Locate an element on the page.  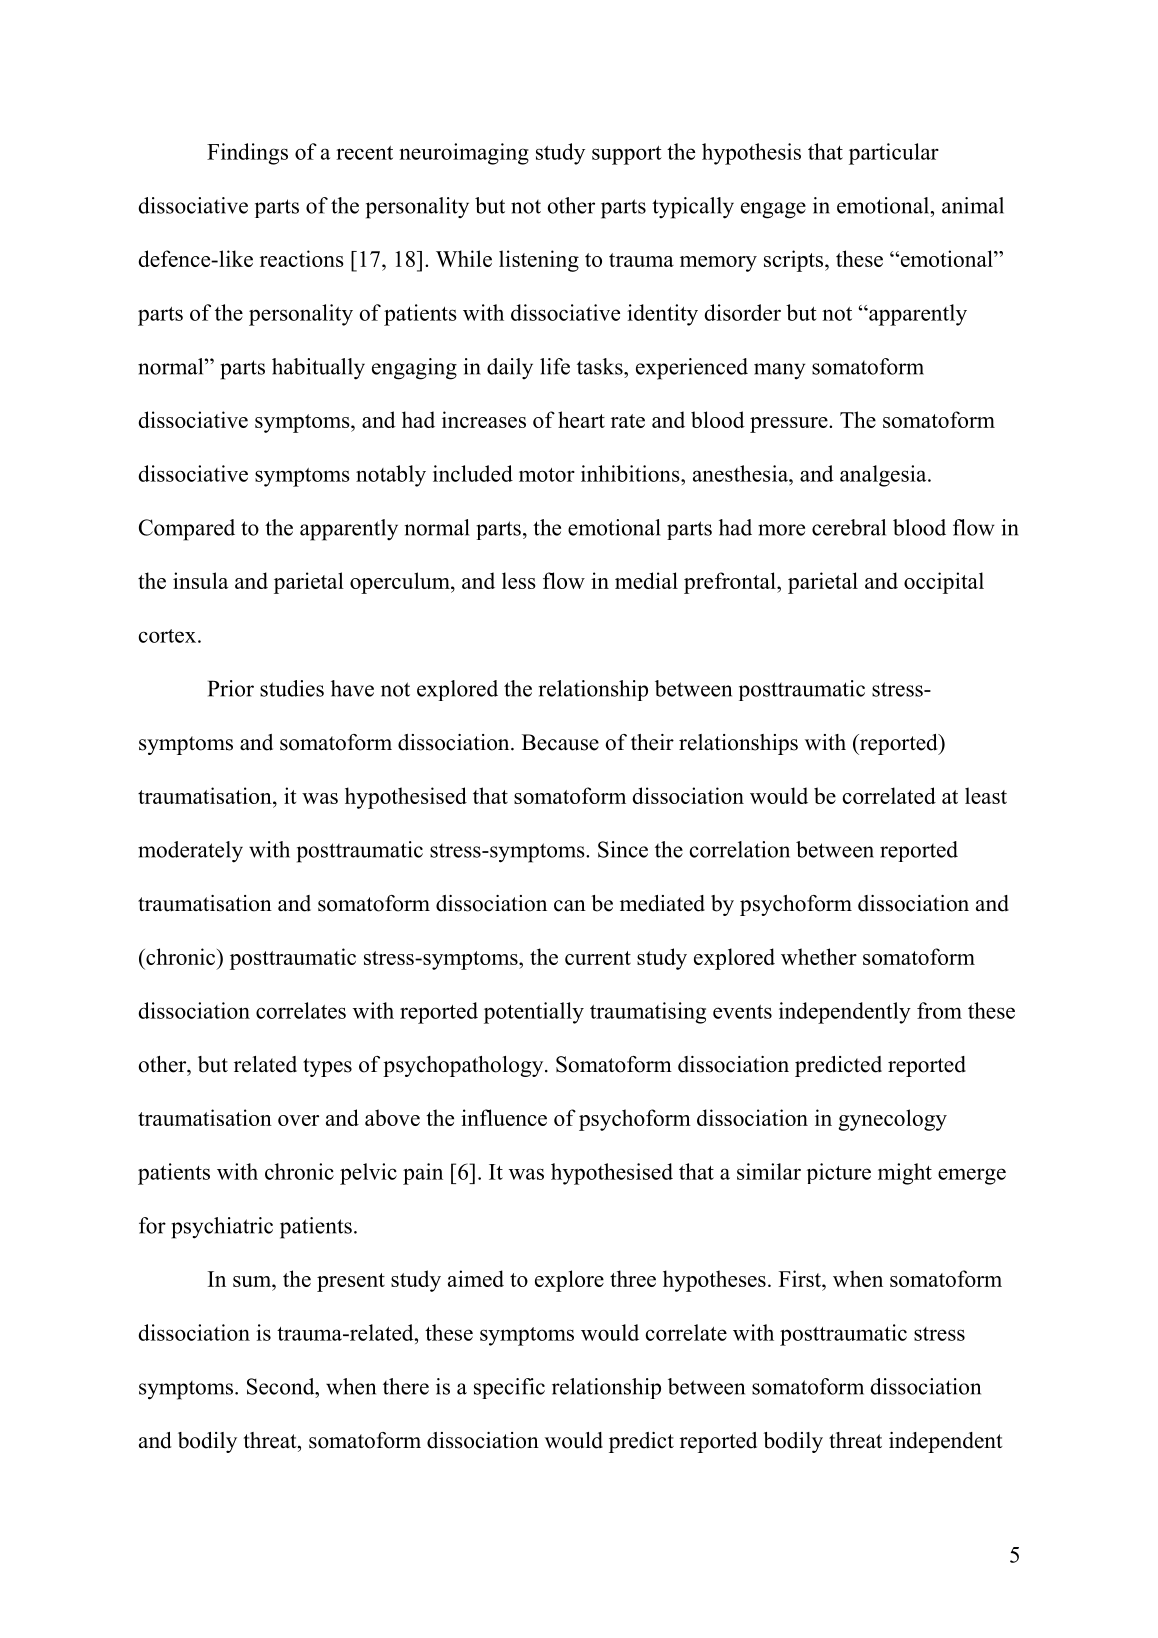
Second is located at coordinates (282, 1386).
